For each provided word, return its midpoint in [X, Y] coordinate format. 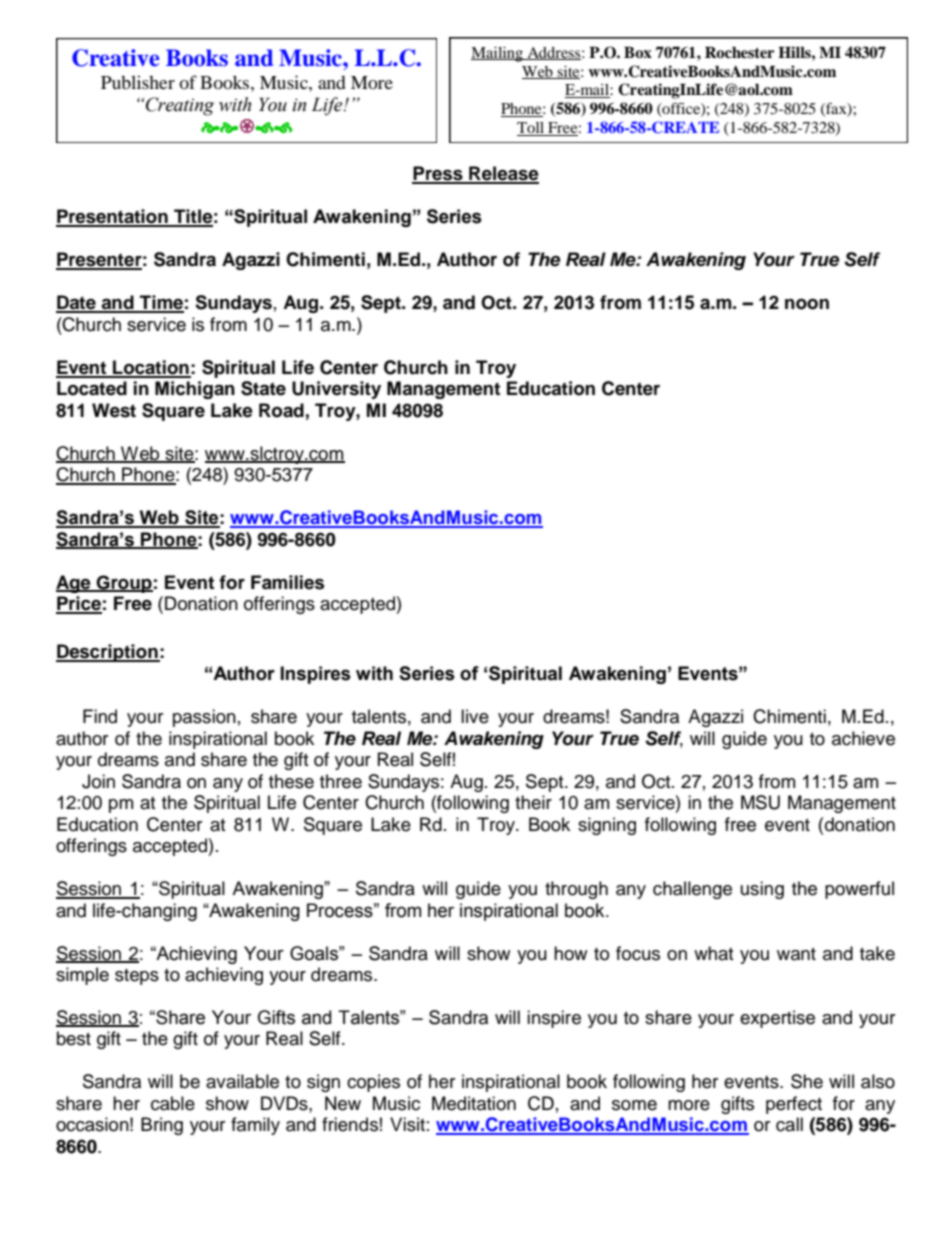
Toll [532, 129]
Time [161, 303]
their [533, 802]
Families [287, 582]
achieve [863, 738]
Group [124, 584]
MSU [760, 802]
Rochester [740, 53]
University [336, 390]
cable [173, 1103]
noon [807, 304]
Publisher [138, 82]
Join [98, 781]
